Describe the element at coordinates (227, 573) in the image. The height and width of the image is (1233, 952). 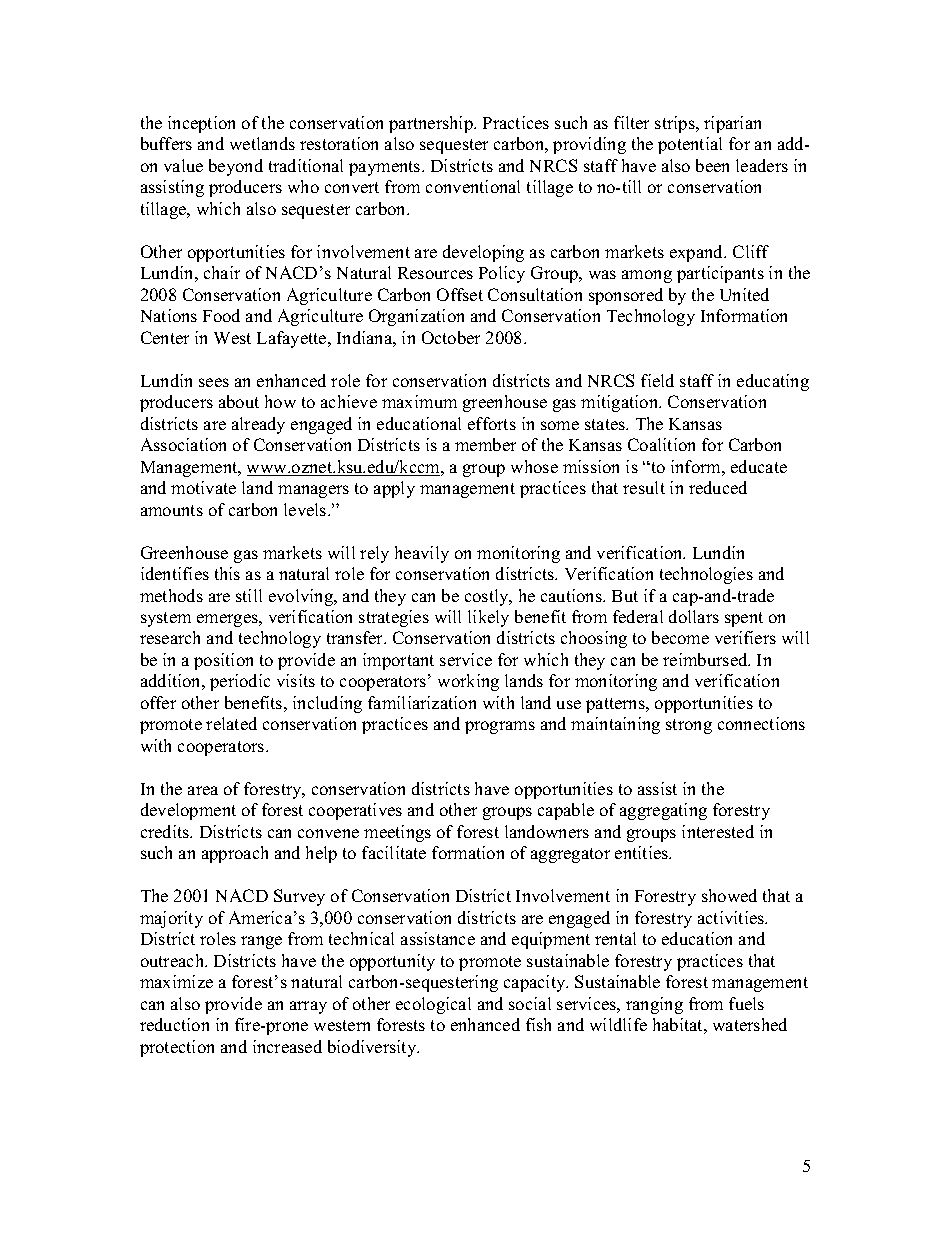
I see `this` at that location.
